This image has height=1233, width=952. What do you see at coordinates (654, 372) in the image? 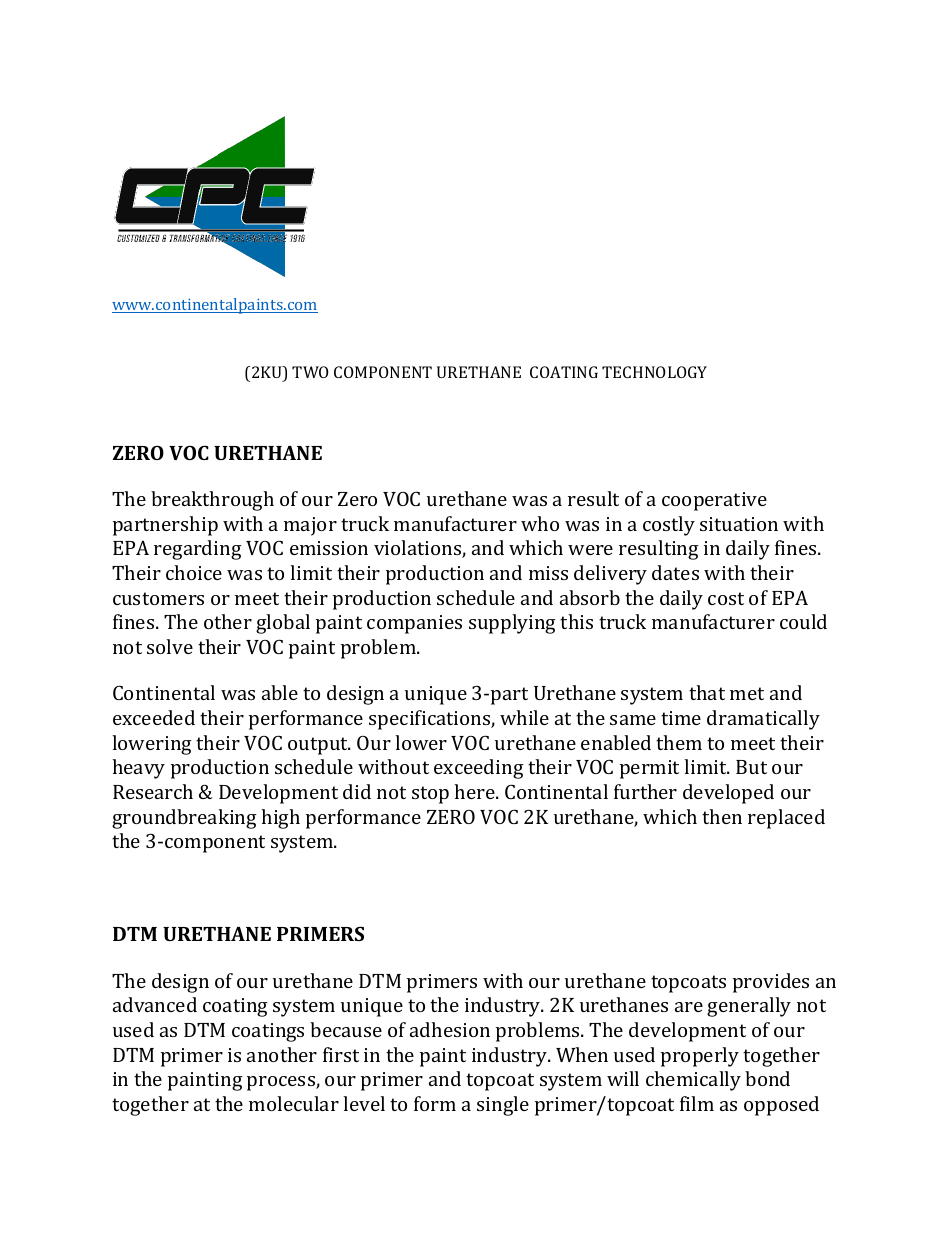
I see `TECHNOLOGY` at bounding box center [654, 372].
